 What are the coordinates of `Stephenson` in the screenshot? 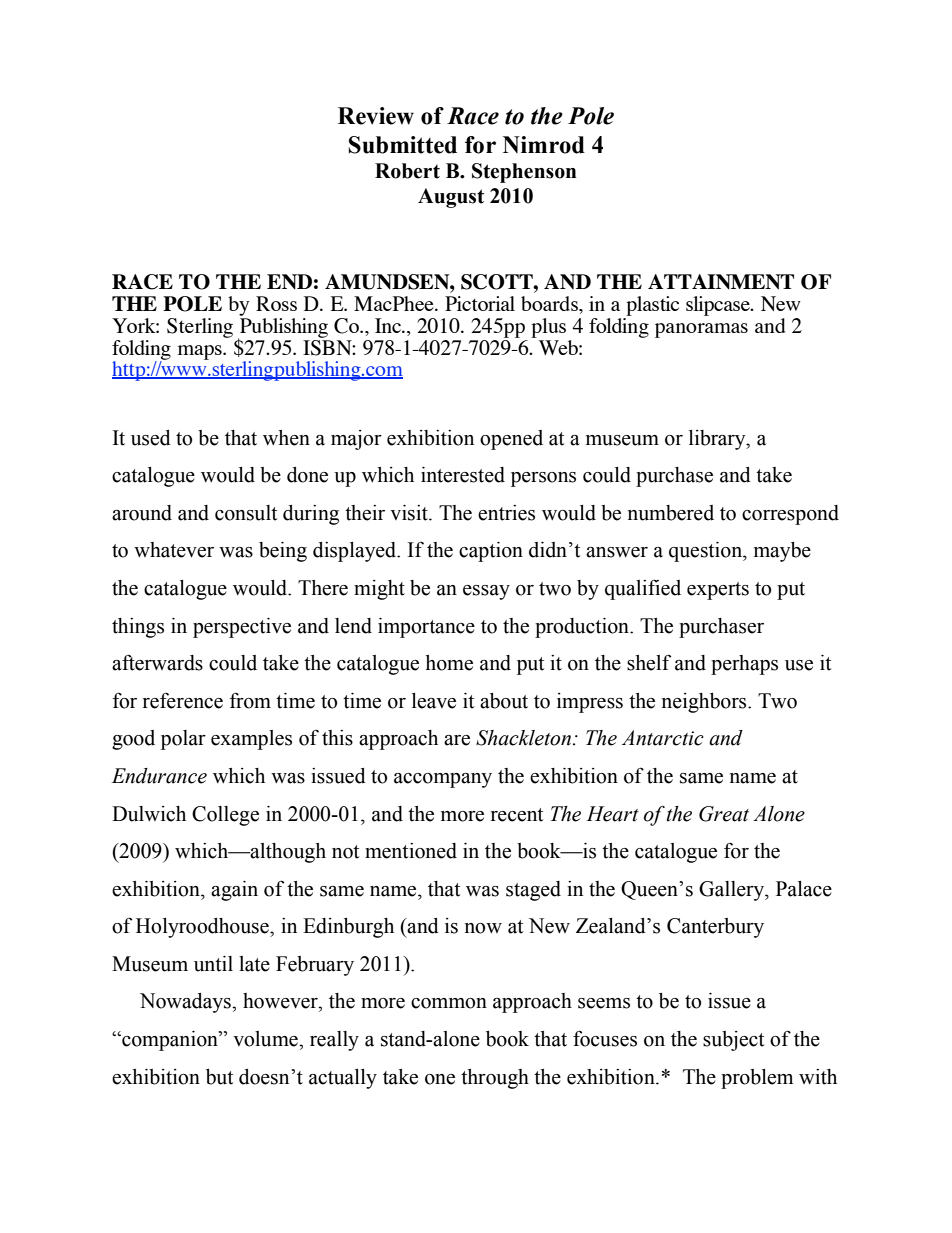 It's located at (524, 173).
